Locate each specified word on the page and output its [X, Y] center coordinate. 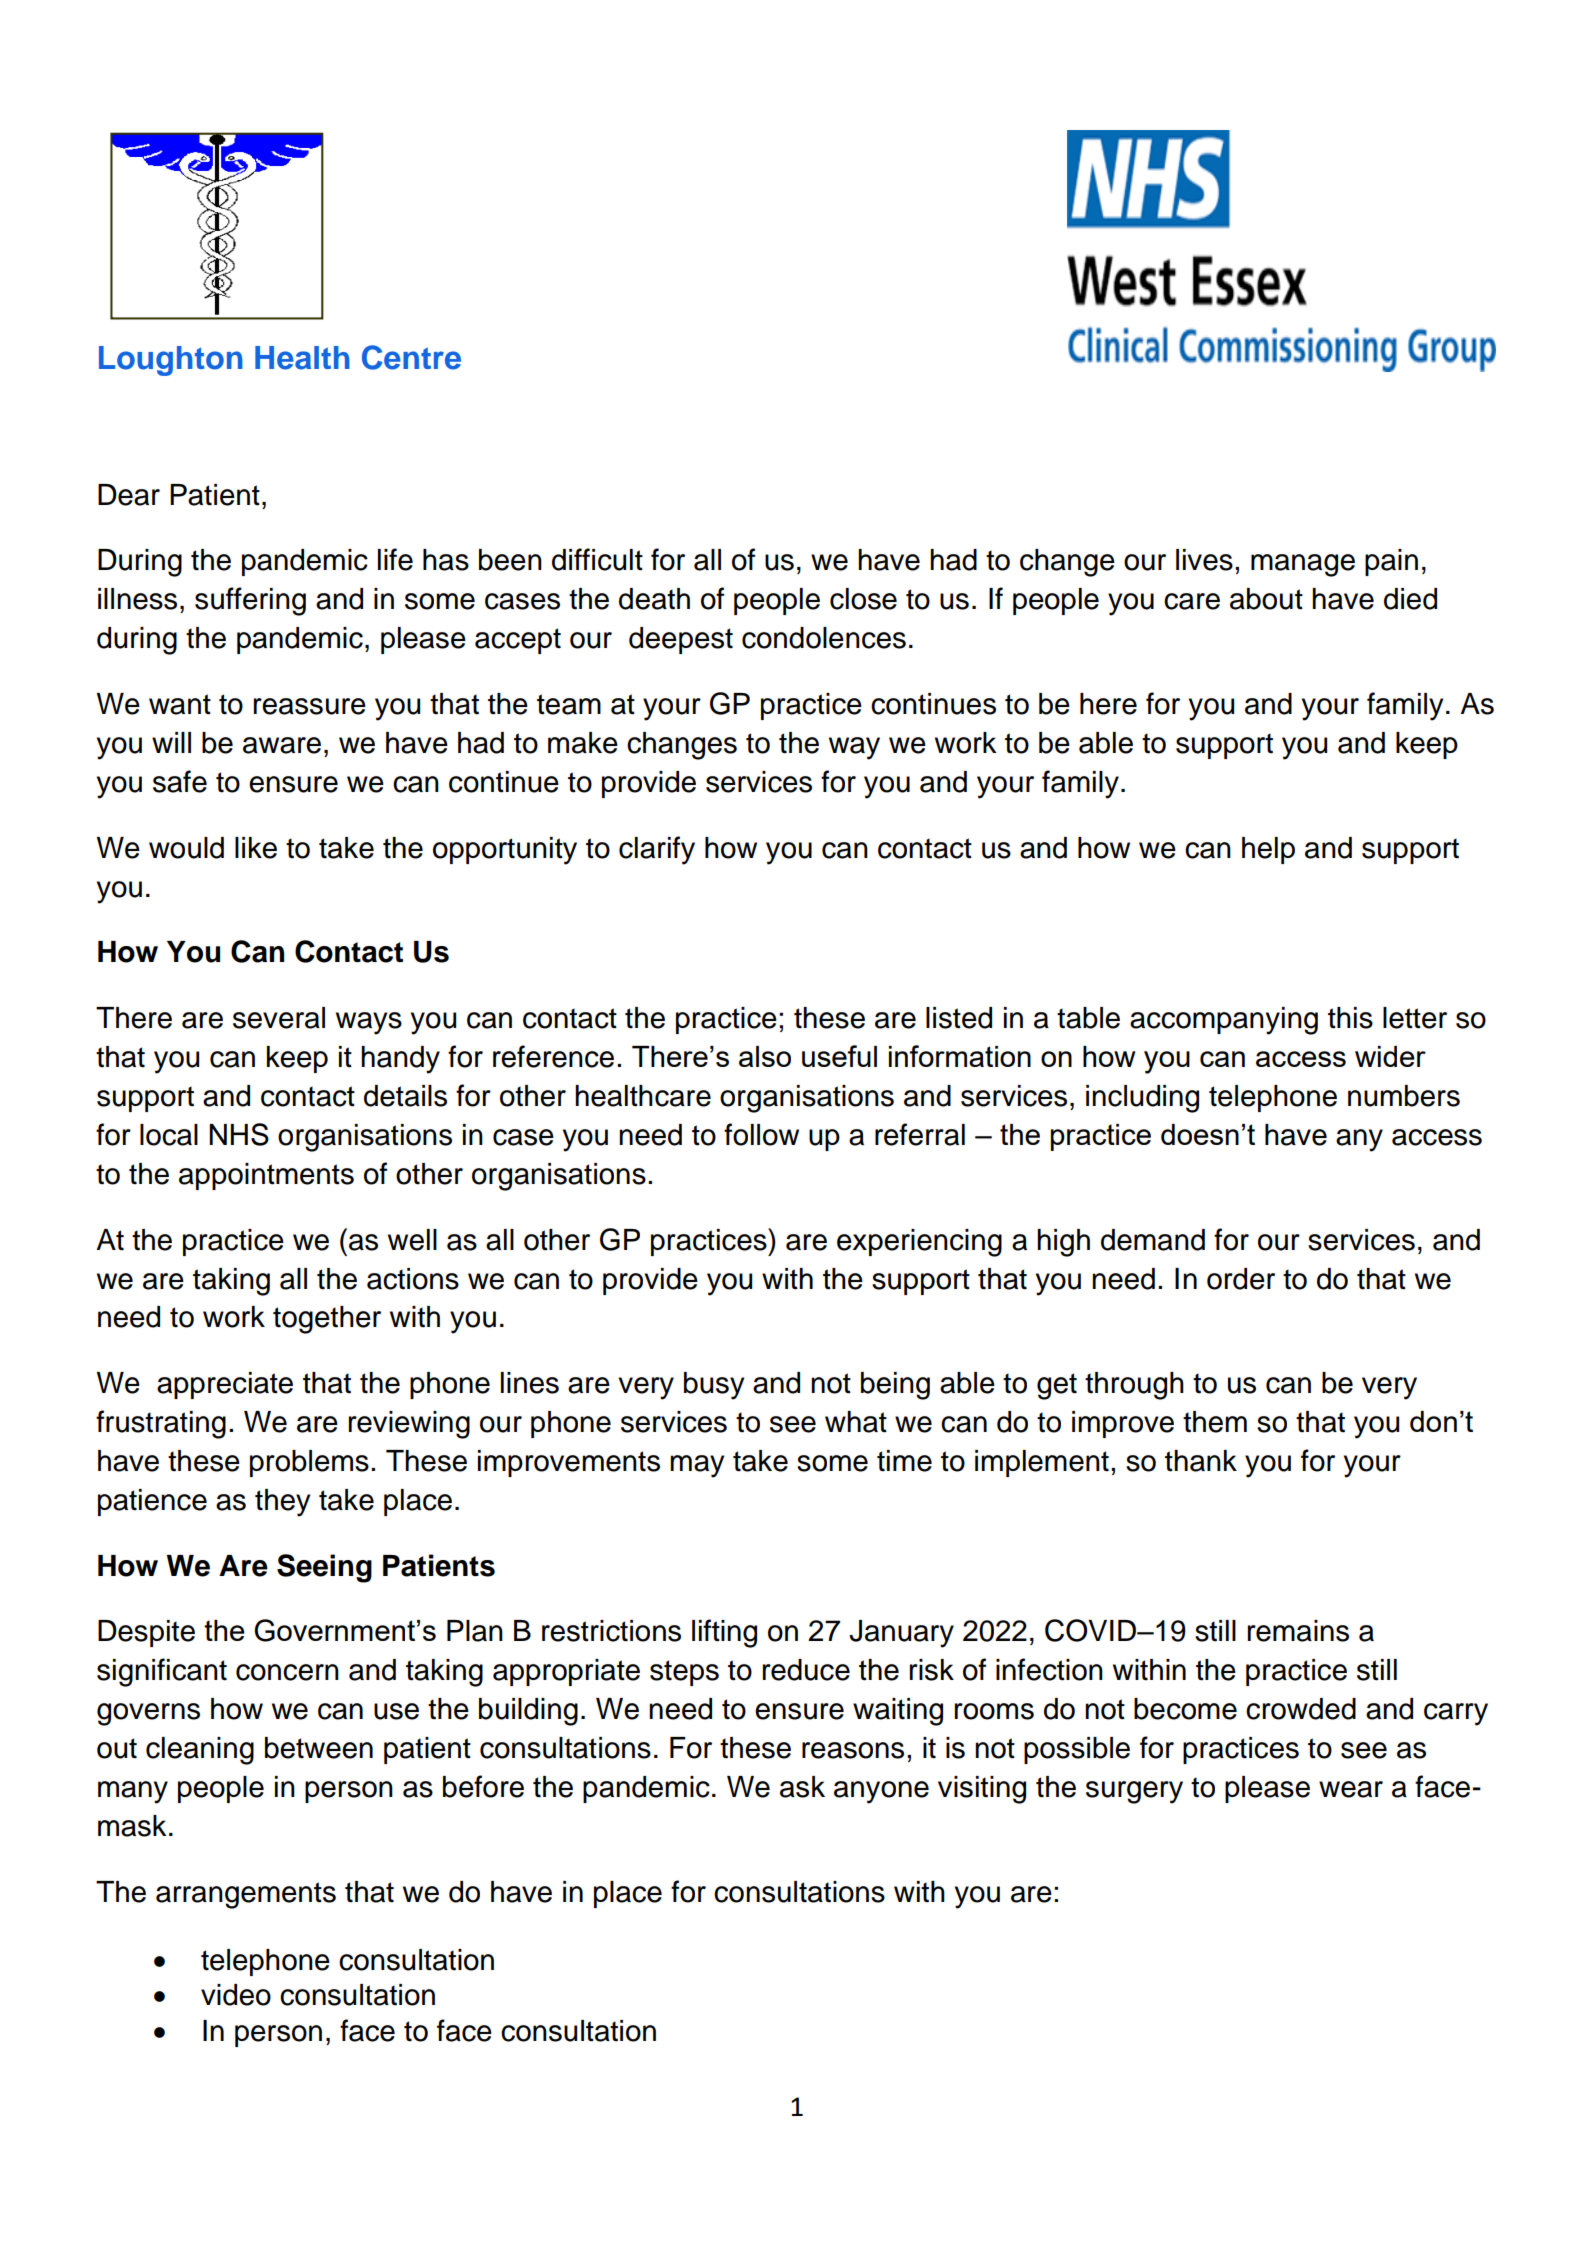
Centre [411, 357]
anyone [881, 1792]
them [1215, 1422]
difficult [597, 559]
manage [1303, 565]
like [256, 848]
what [856, 1422]
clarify [657, 850]
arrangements [246, 1895]
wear [1351, 1789]
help [1268, 850]
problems [309, 1463]
